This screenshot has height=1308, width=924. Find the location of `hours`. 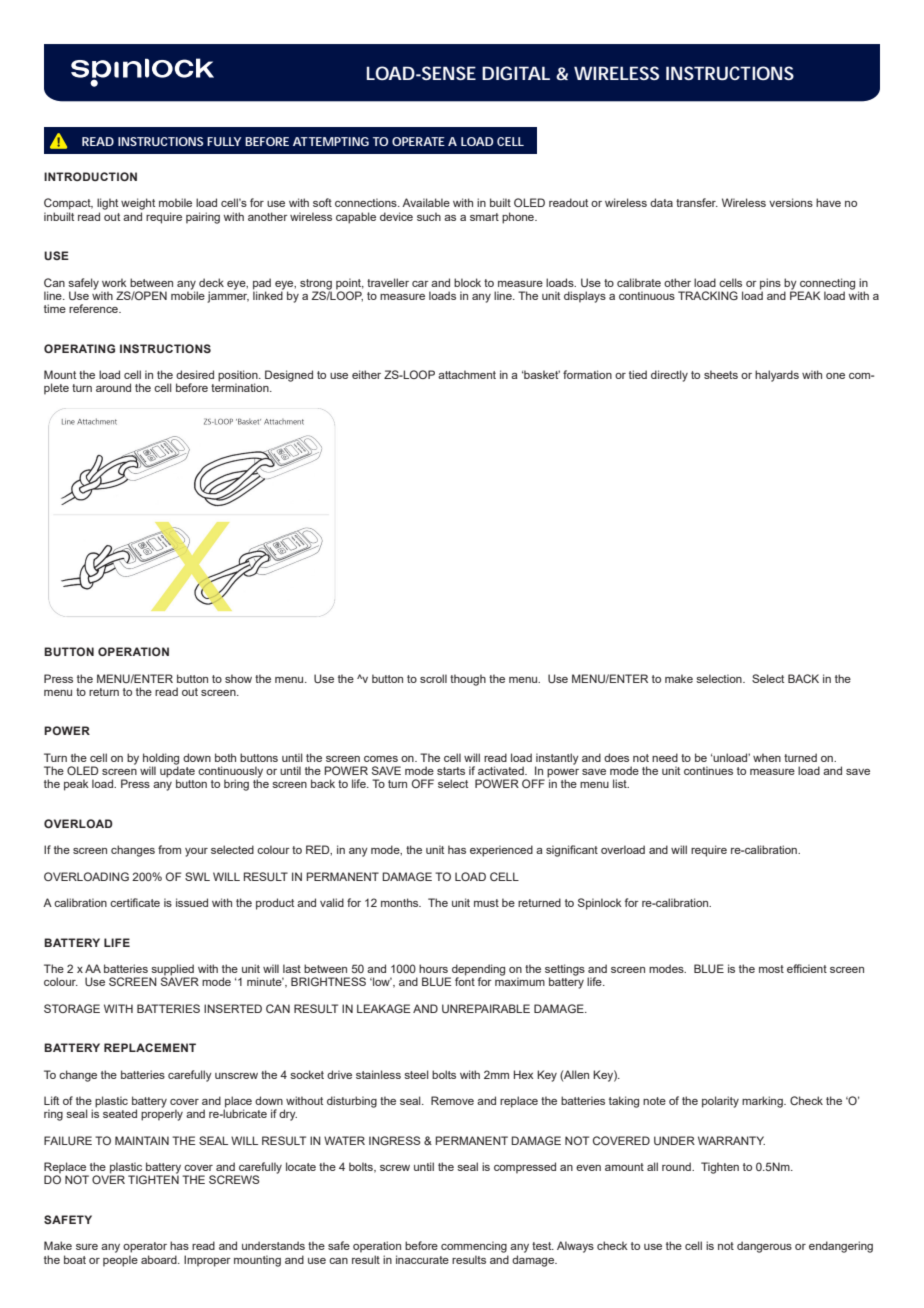

hours is located at coordinates (433, 968).
